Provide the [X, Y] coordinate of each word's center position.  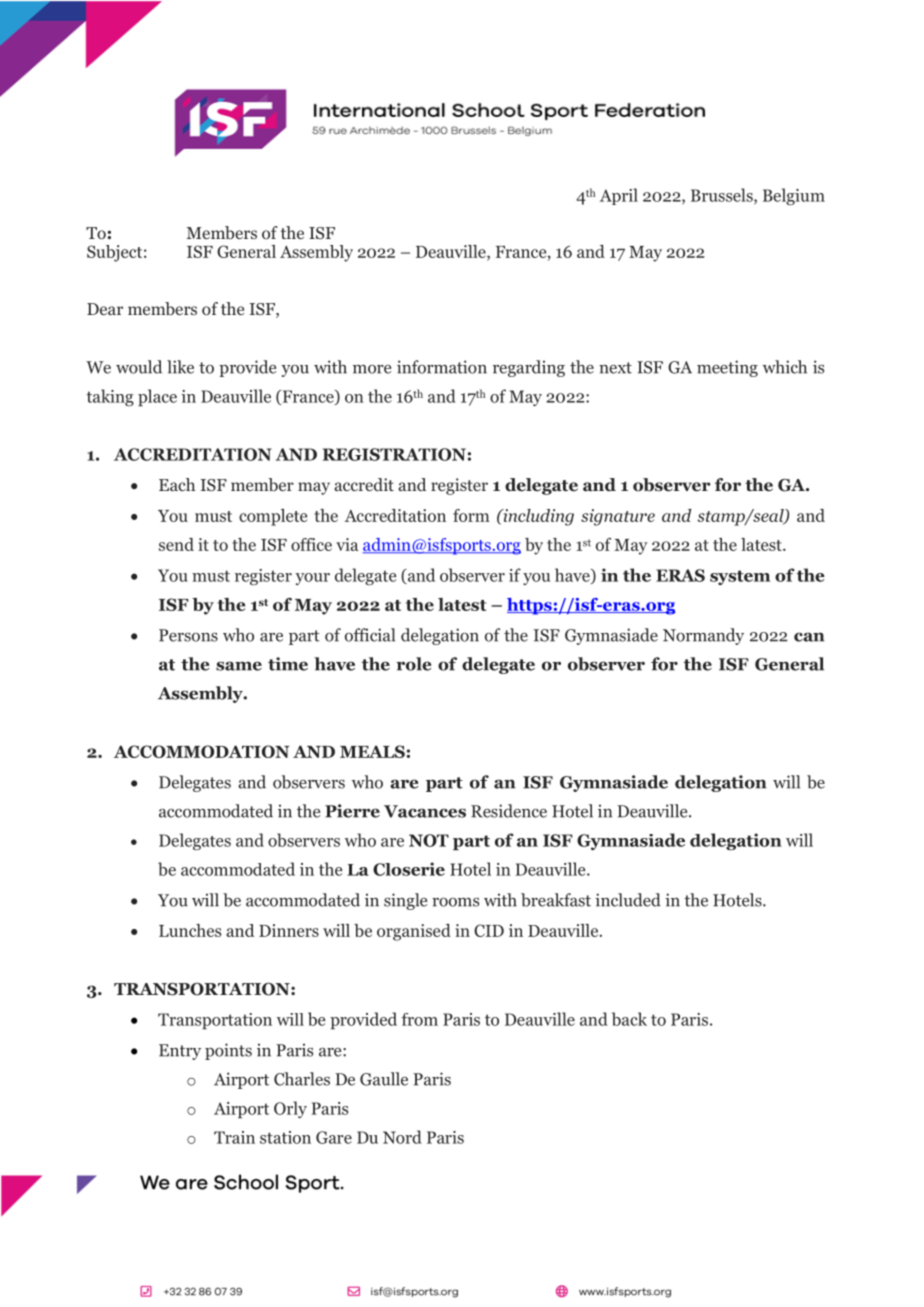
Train [234, 1137]
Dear [105, 309]
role [413, 664]
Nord [402, 1137]
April [619, 196]
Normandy [703, 636]
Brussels [723, 196]
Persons [188, 635]
